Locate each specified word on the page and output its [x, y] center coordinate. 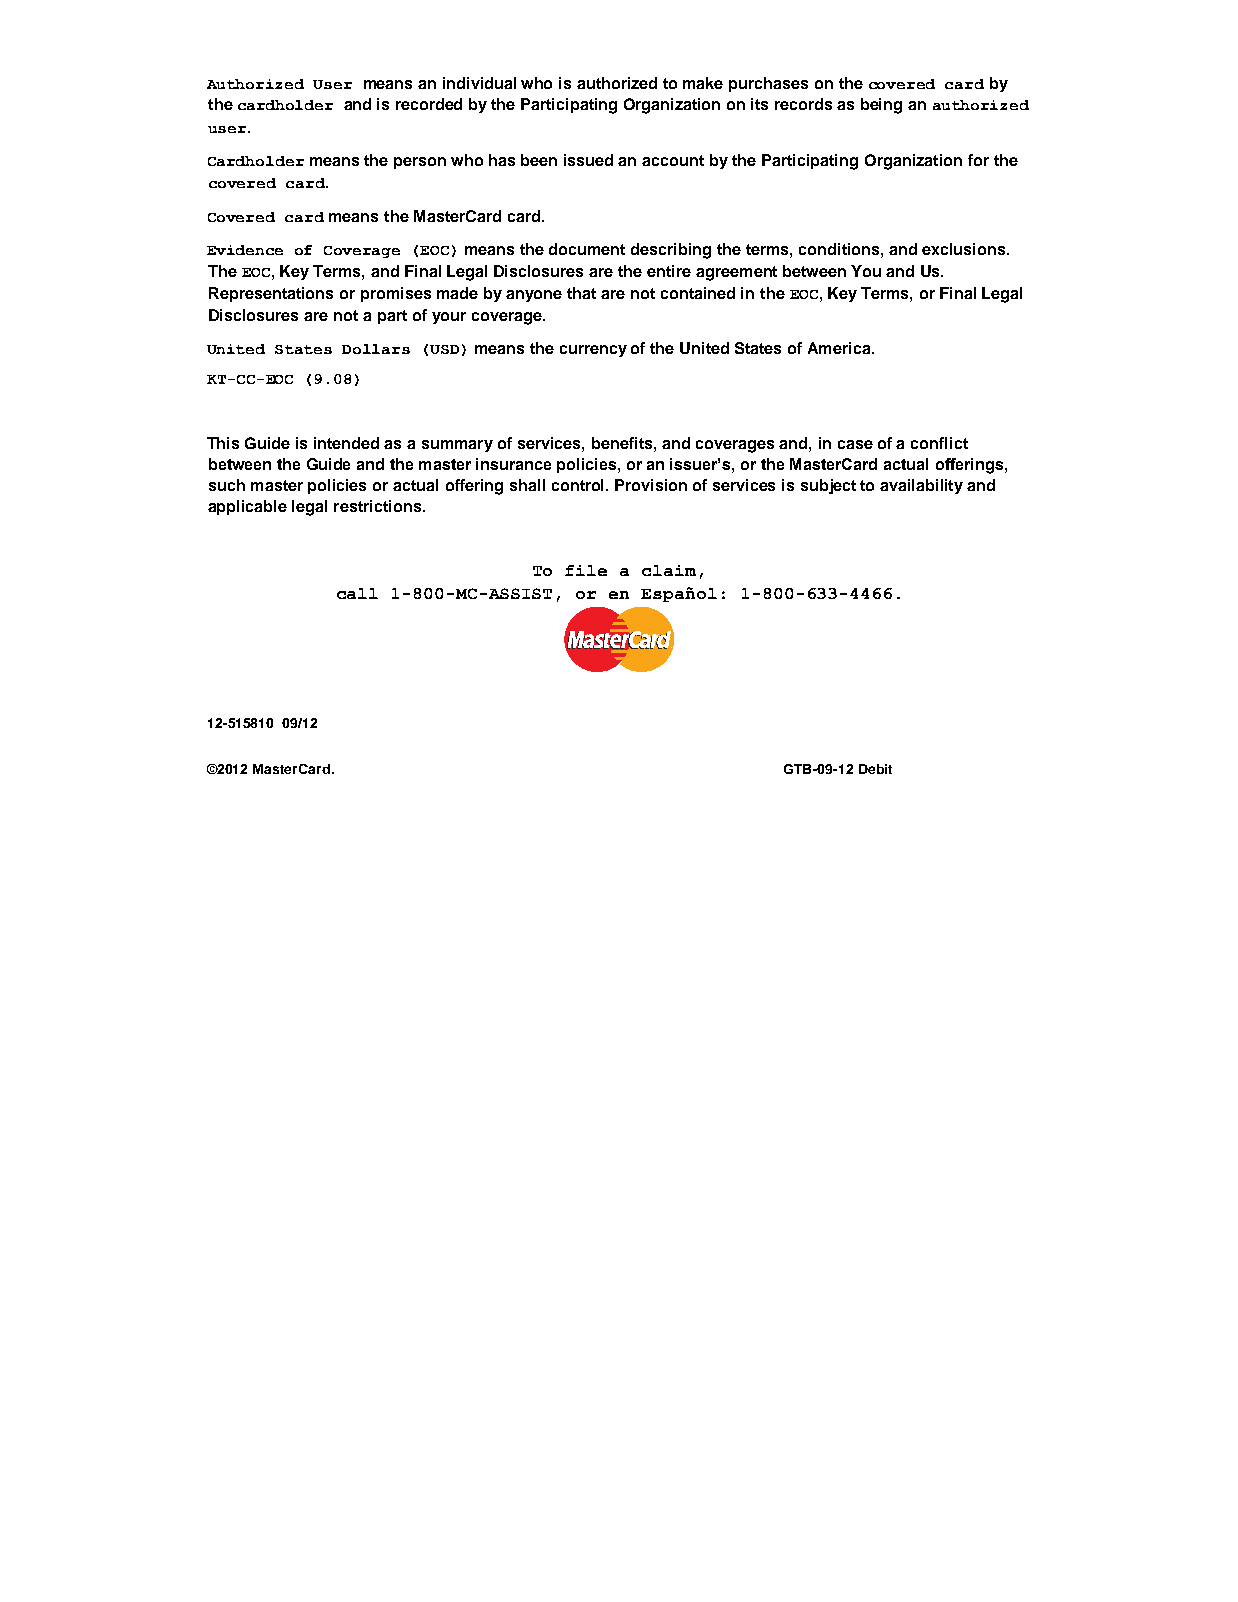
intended [346, 443]
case [855, 444]
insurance [513, 464]
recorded [429, 104]
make [703, 83]
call [357, 593]
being [881, 106]
